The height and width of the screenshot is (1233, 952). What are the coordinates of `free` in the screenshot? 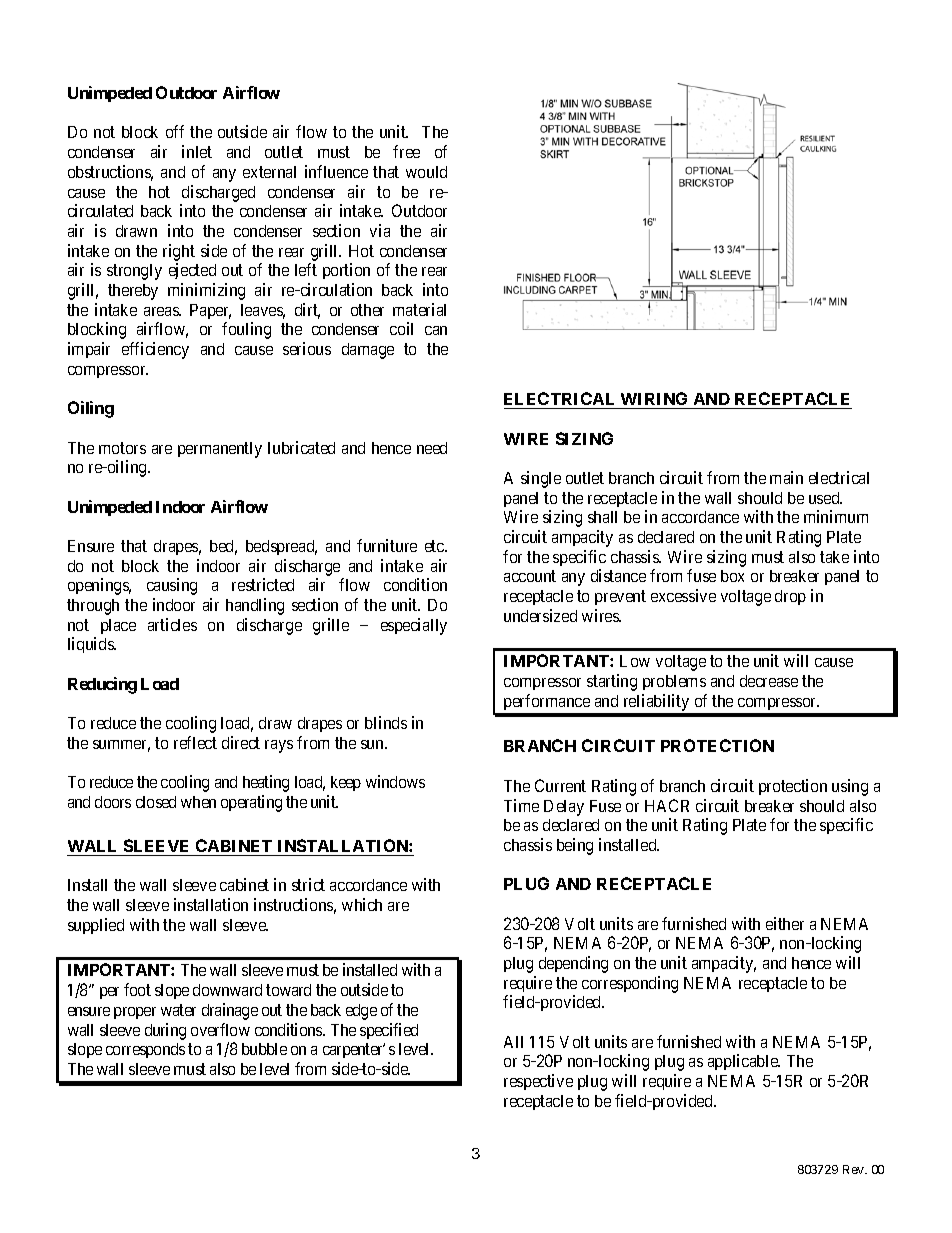 It's located at (406, 151).
